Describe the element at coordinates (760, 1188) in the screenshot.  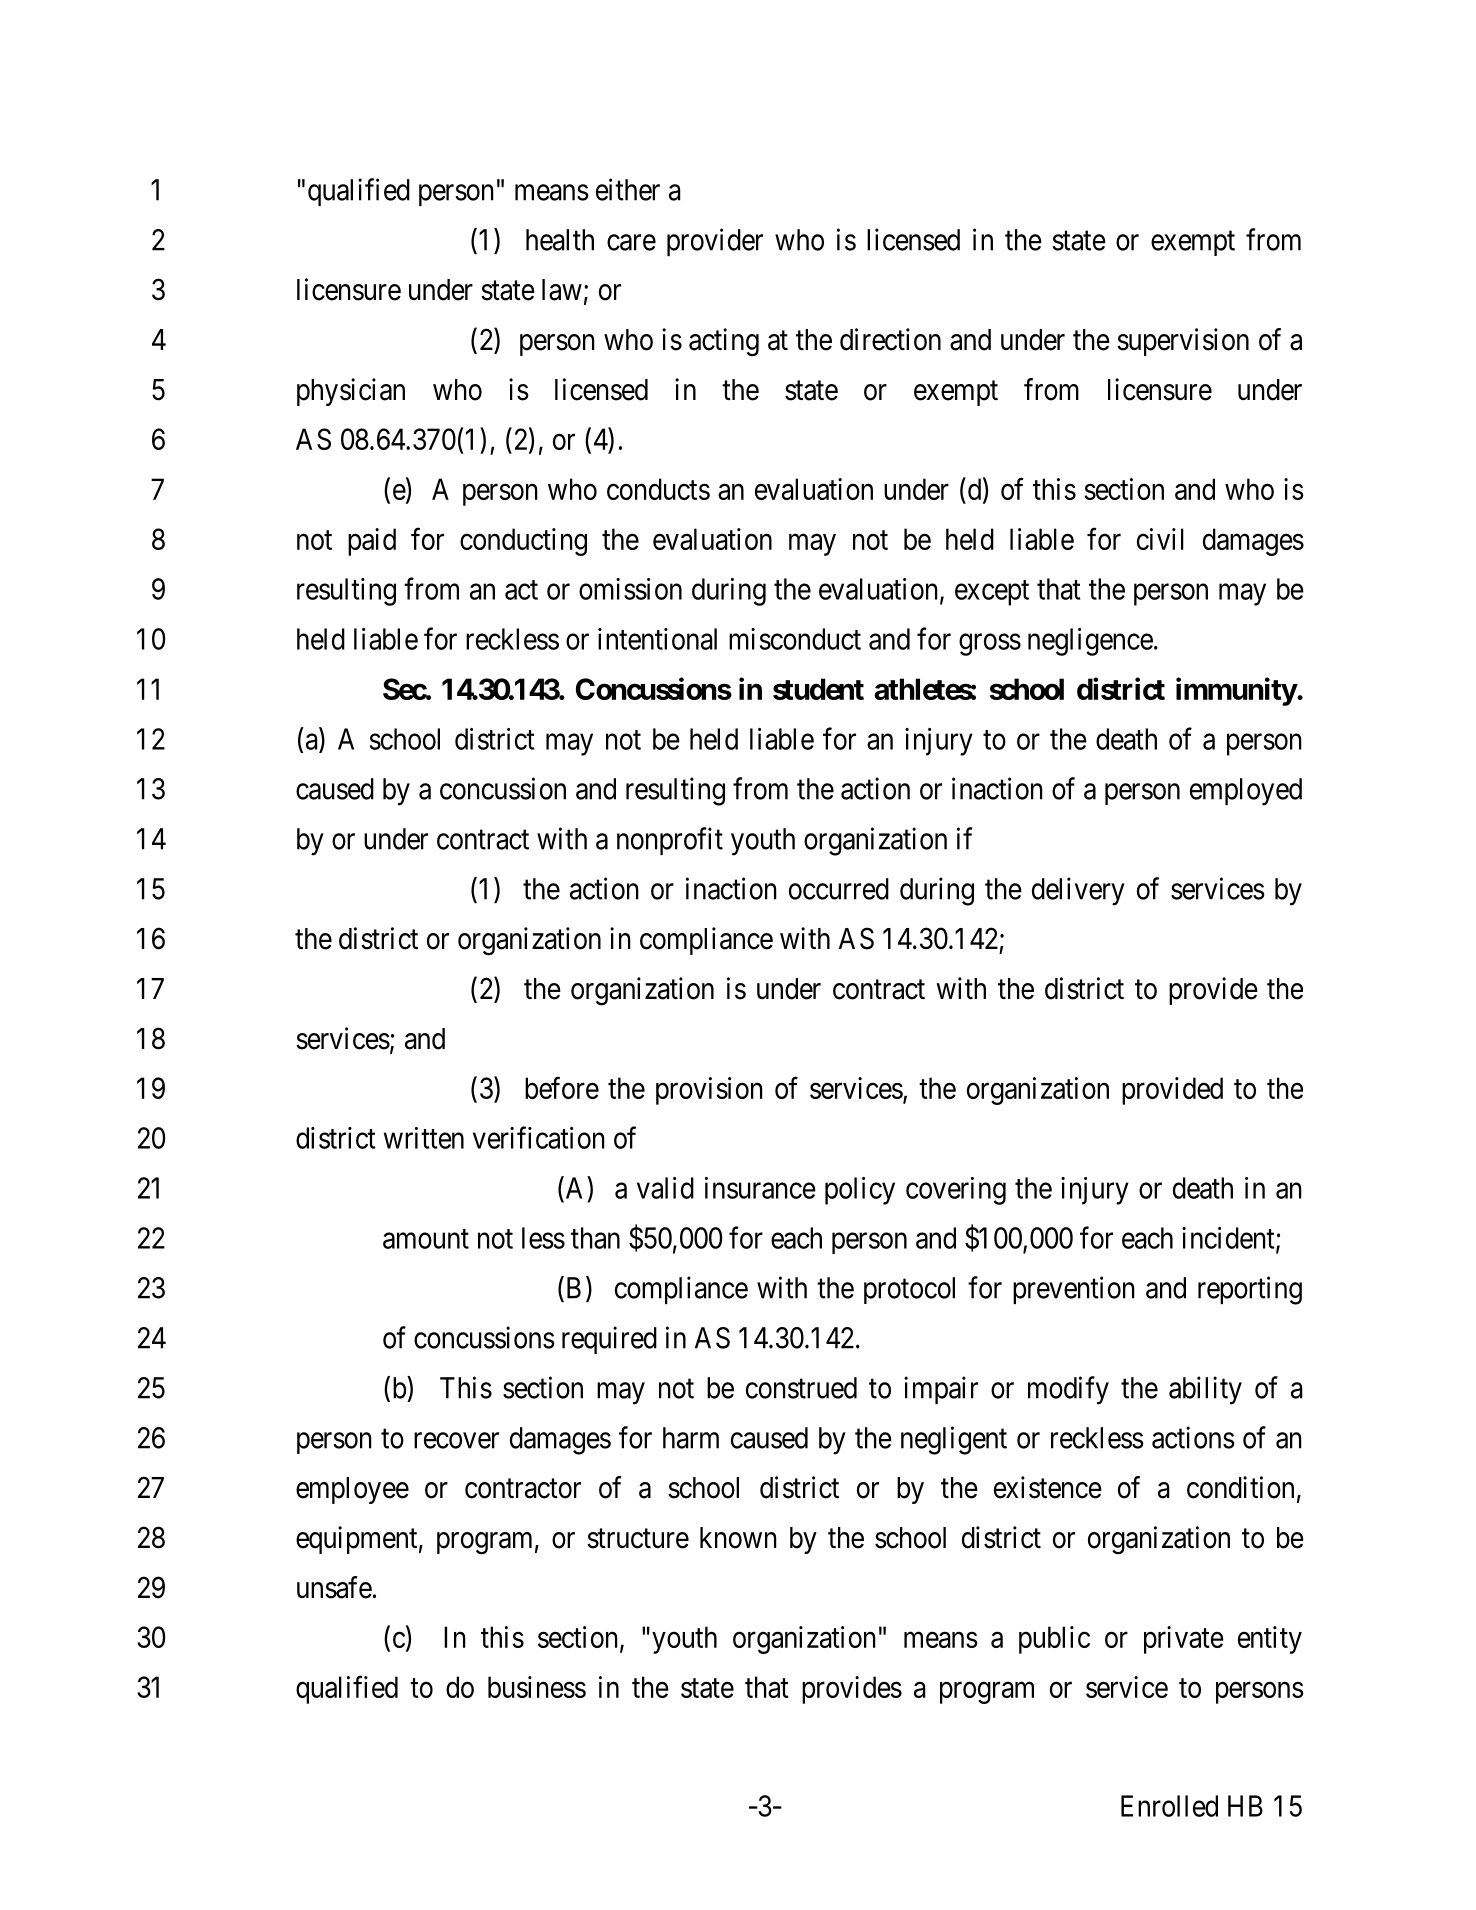
I see `insurance` at that location.
